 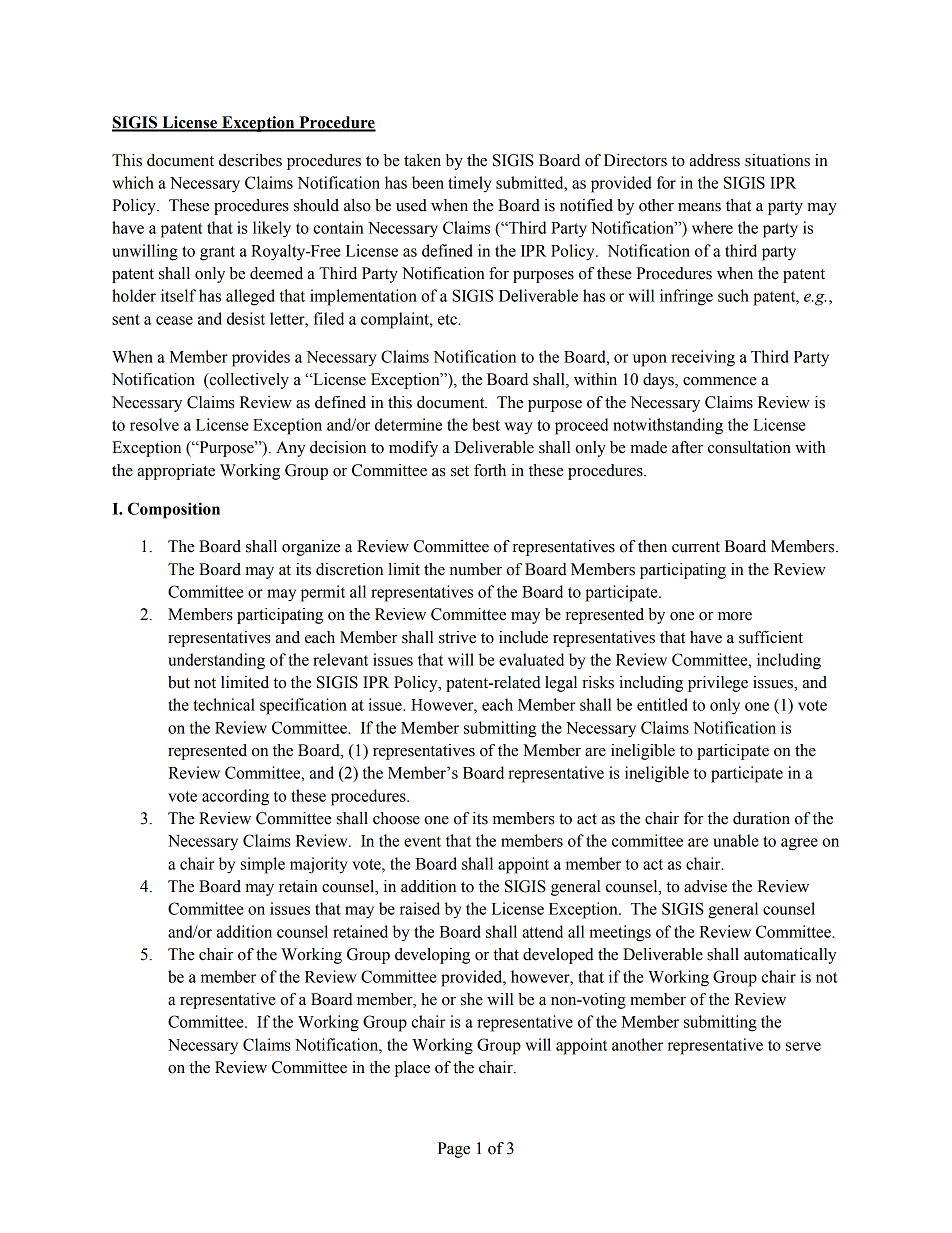 I want to click on timely, so click(x=470, y=184).
